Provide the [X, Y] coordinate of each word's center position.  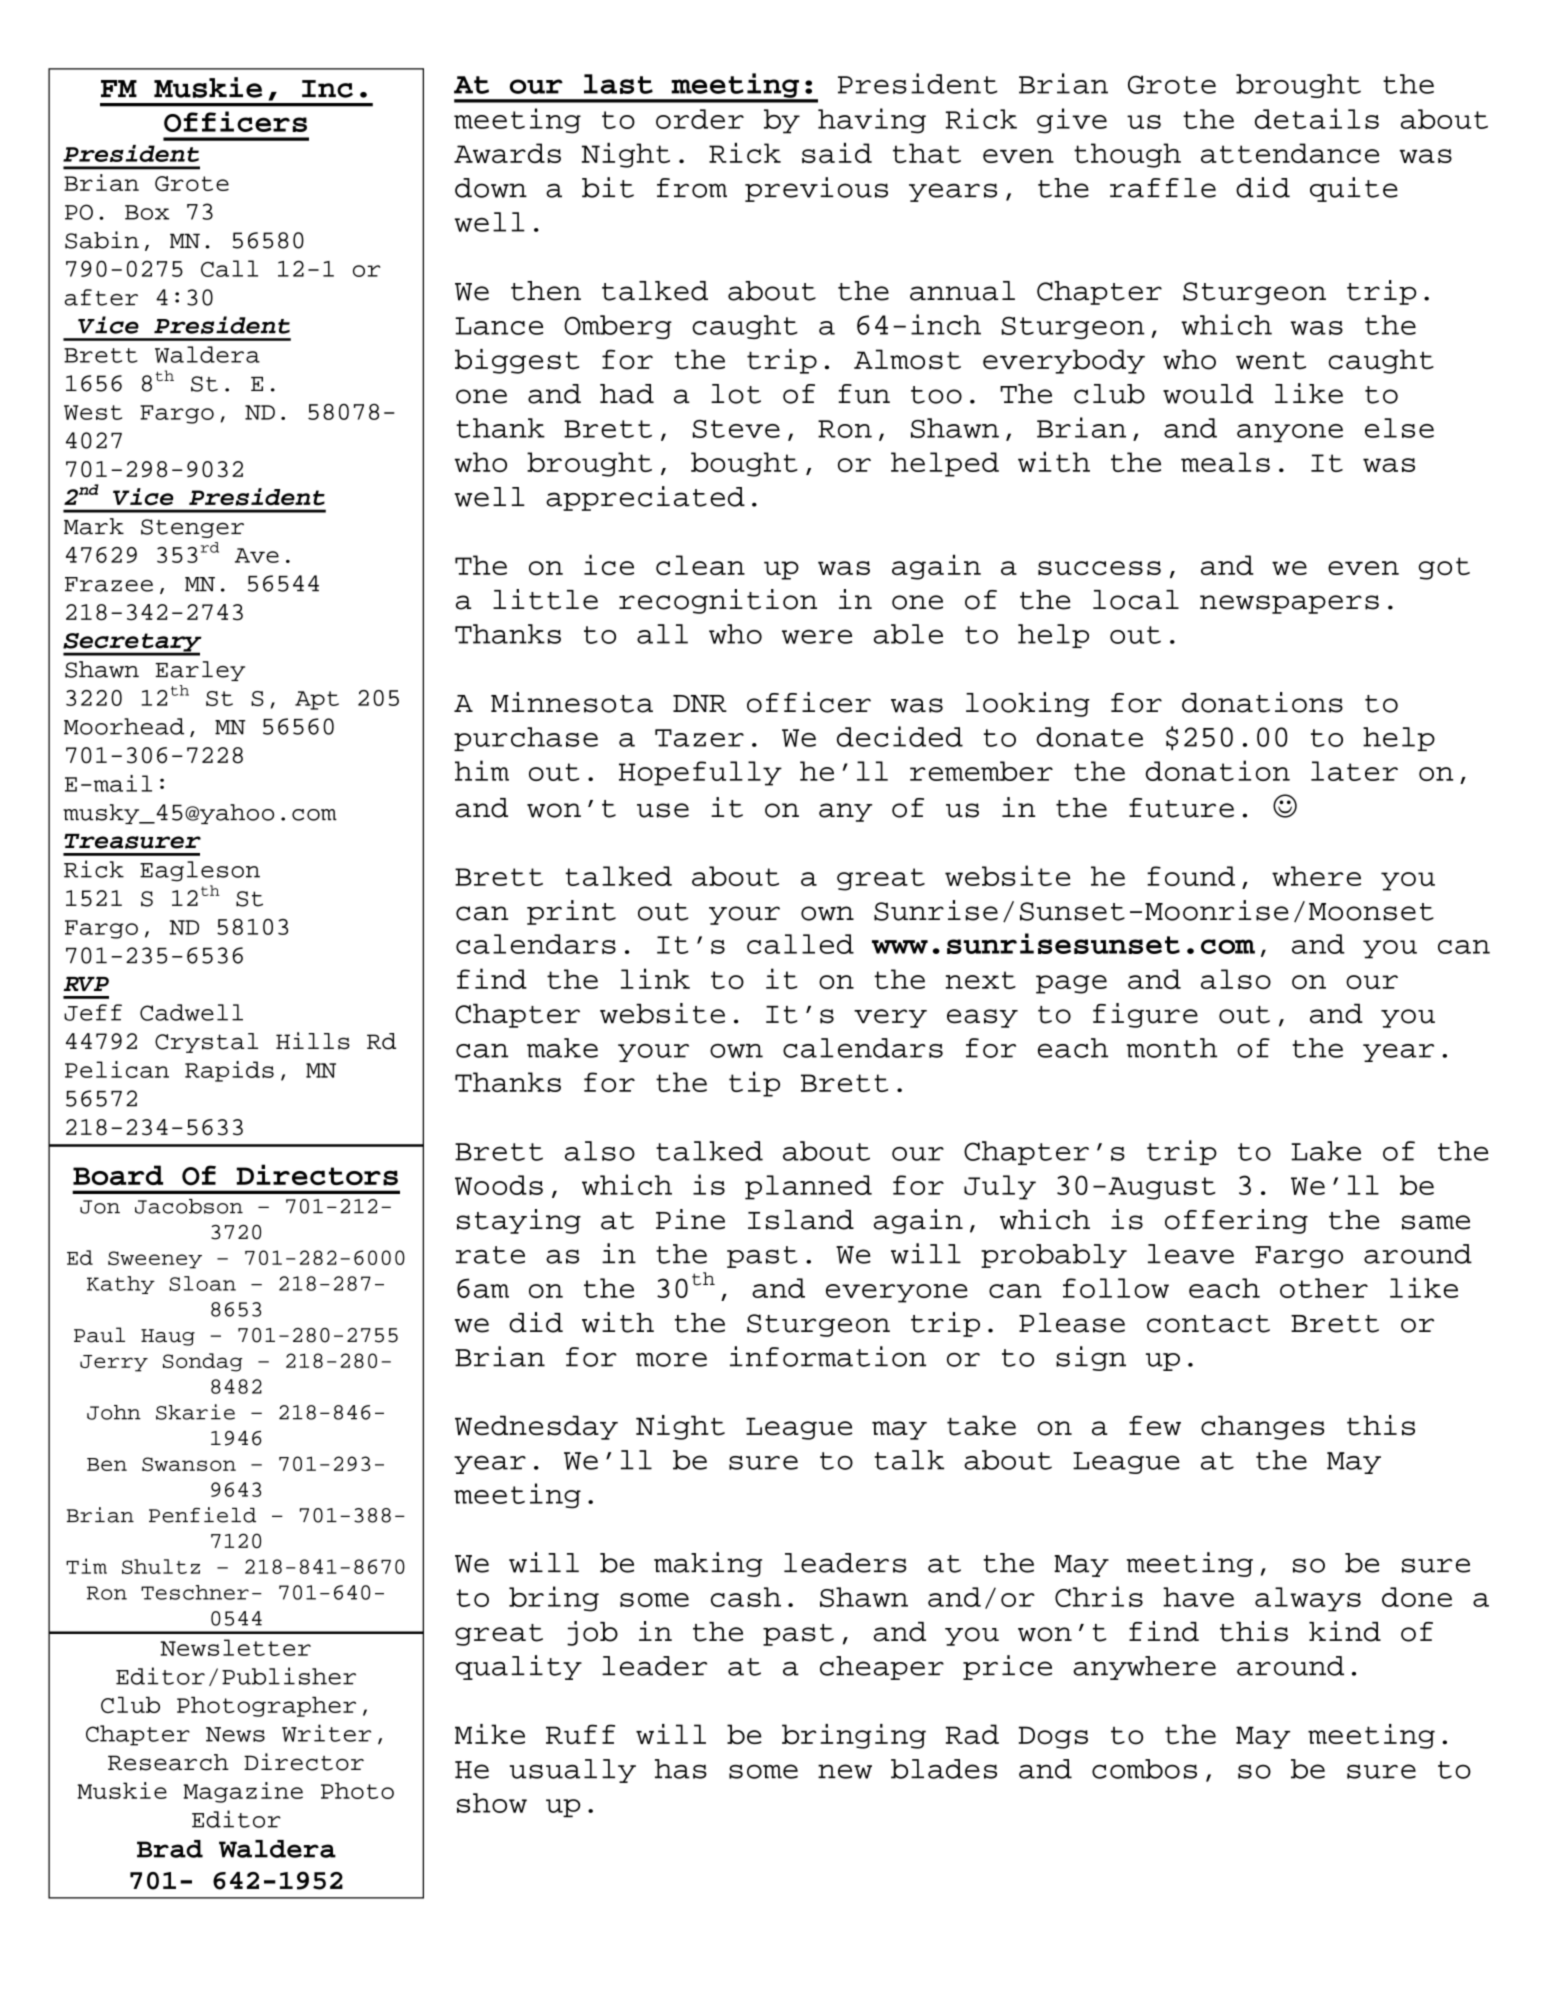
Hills [313, 1041]
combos [1144, 1769]
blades [944, 1769]
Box [147, 212]
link [655, 978]
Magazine [243, 1792]
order [700, 119]
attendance [1290, 153]
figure [1145, 1015]
